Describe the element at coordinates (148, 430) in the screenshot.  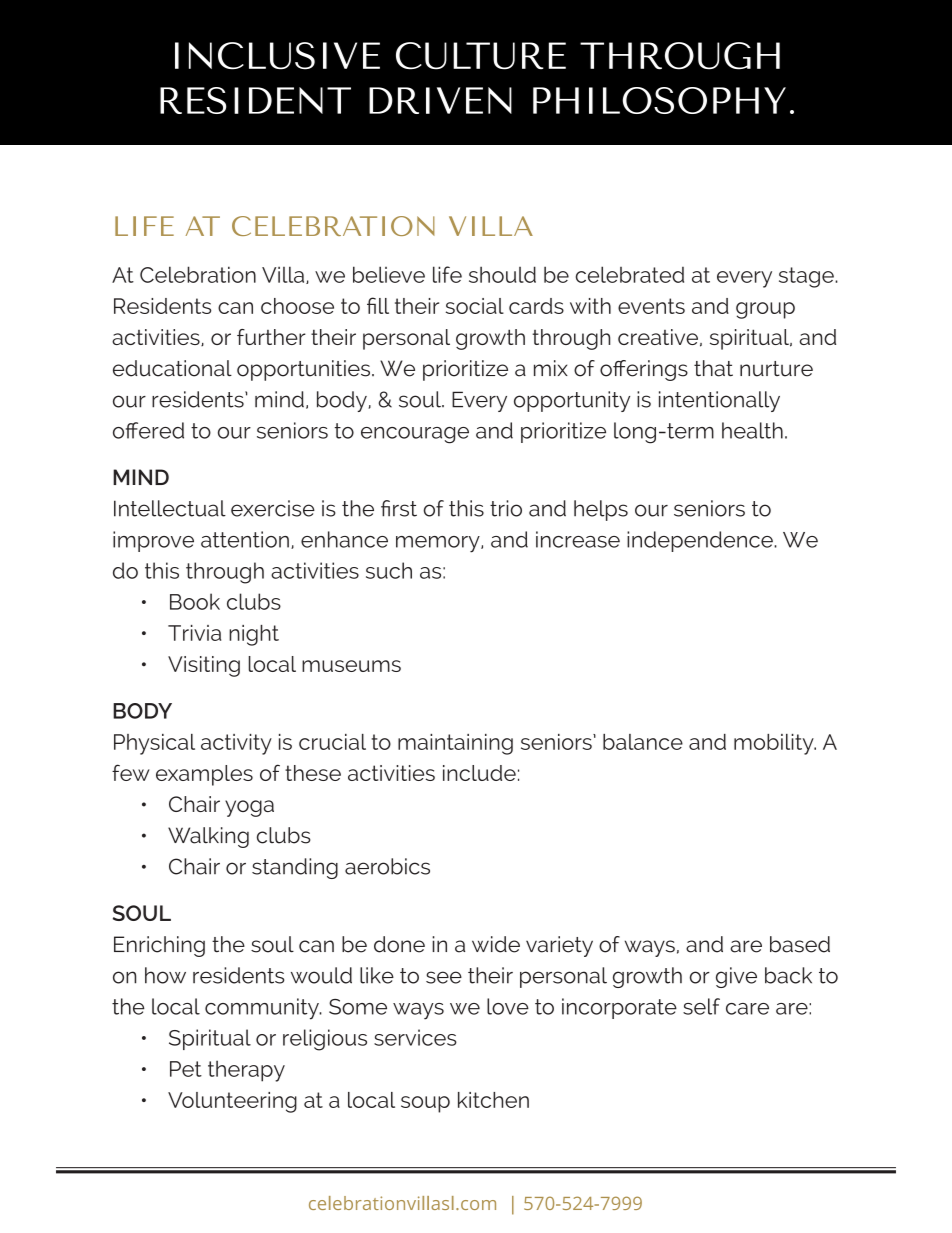
I see `offered` at that location.
